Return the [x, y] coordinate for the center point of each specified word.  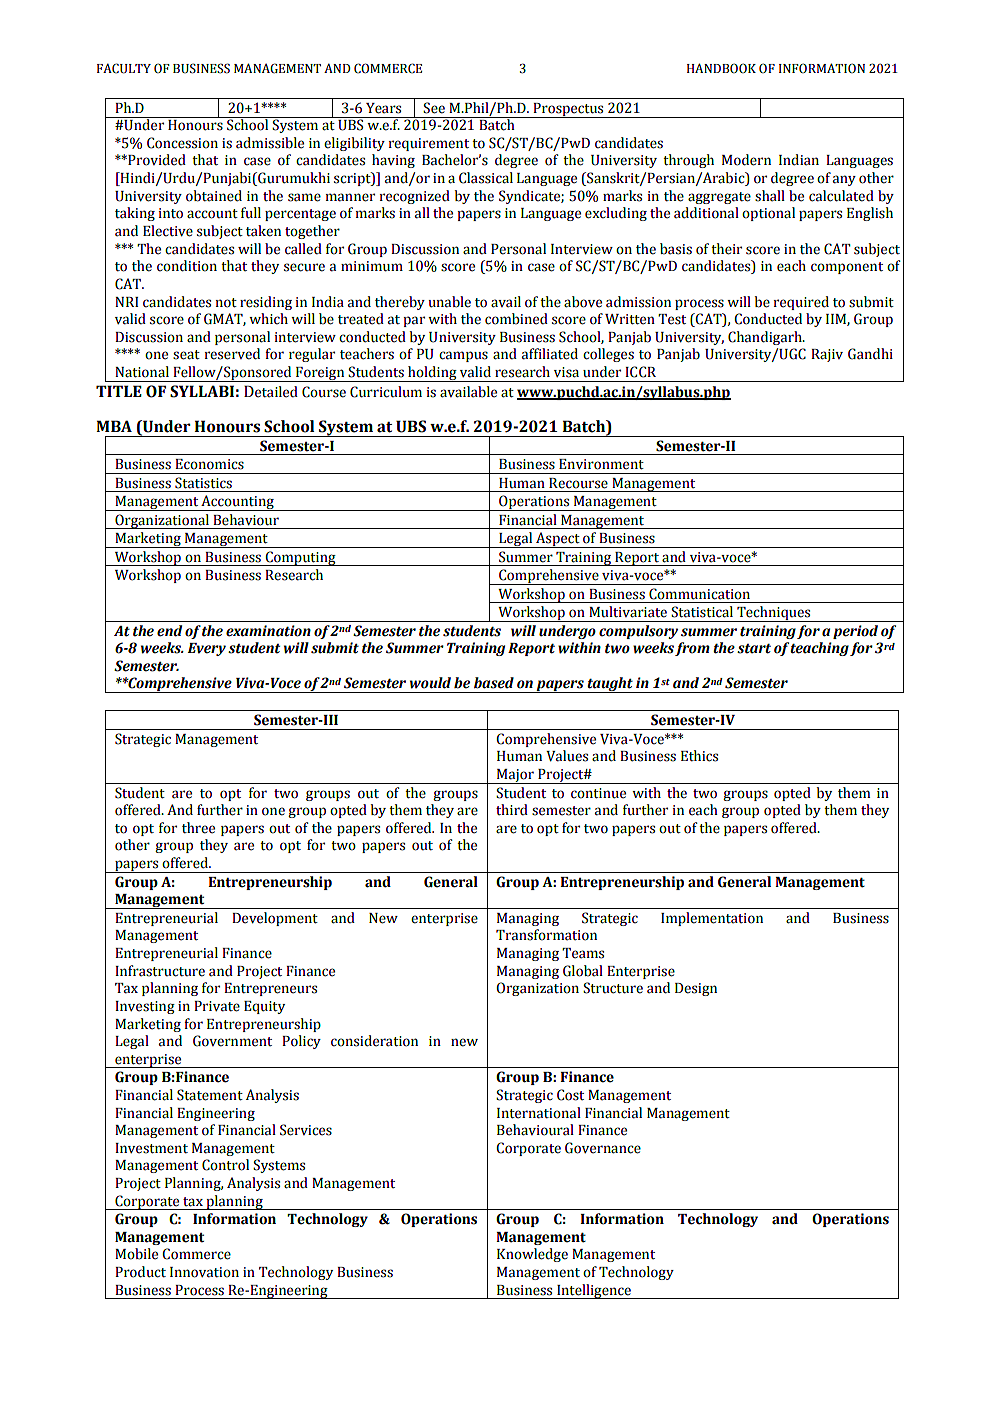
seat [186, 355]
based [494, 683]
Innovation [204, 1272]
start [754, 649]
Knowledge [532, 1255]
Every [207, 649]
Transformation [546, 935]
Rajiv [827, 355]
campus [463, 356]
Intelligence [594, 1291]
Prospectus [568, 110]
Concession [182, 143]
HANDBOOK [721, 68]
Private [217, 1006]
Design [696, 989]
